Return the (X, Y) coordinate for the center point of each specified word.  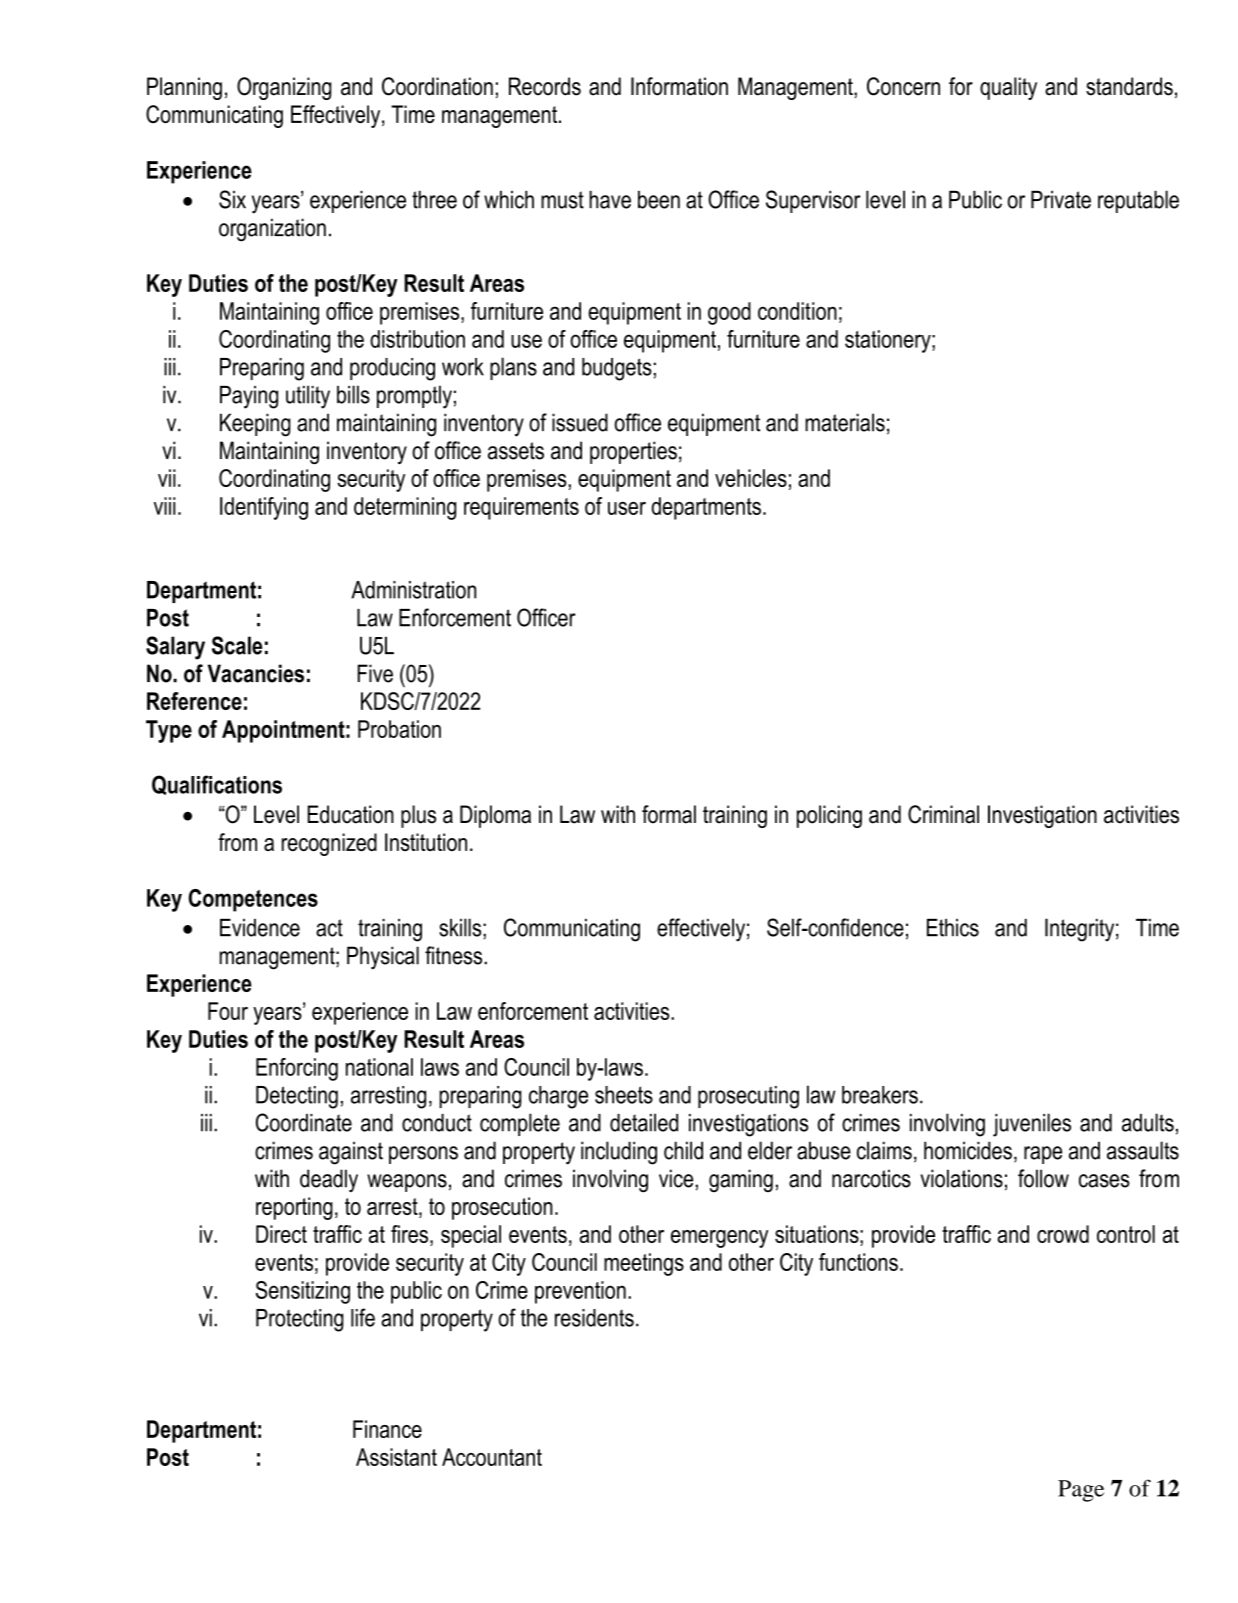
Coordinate (304, 1122)
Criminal (943, 814)
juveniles (1032, 1125)
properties (633, 452)
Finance (387, 1429)
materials (845, 422)
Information (679, 86)
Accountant (492, 1457)
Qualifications (217, 785)
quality (1008, 88)
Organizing (284, 88)
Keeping (255, 425)
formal (669, 814)
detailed (644, 1122)
